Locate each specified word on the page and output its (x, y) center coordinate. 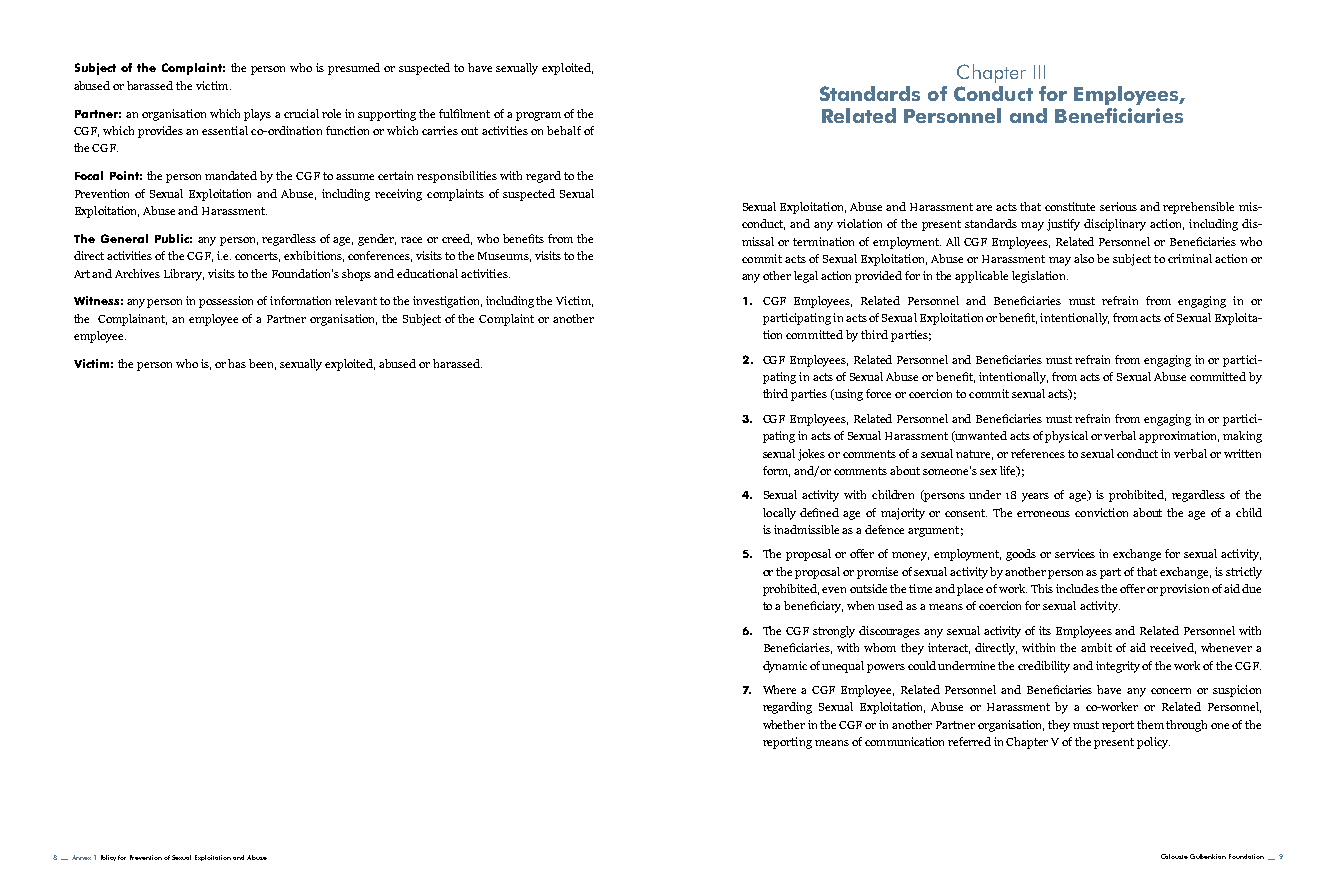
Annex (81, 857)
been (262, 364)
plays (257, 115)
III (1039, 72)
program (538, 116)
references (1038, 453)
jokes (811, 455)
